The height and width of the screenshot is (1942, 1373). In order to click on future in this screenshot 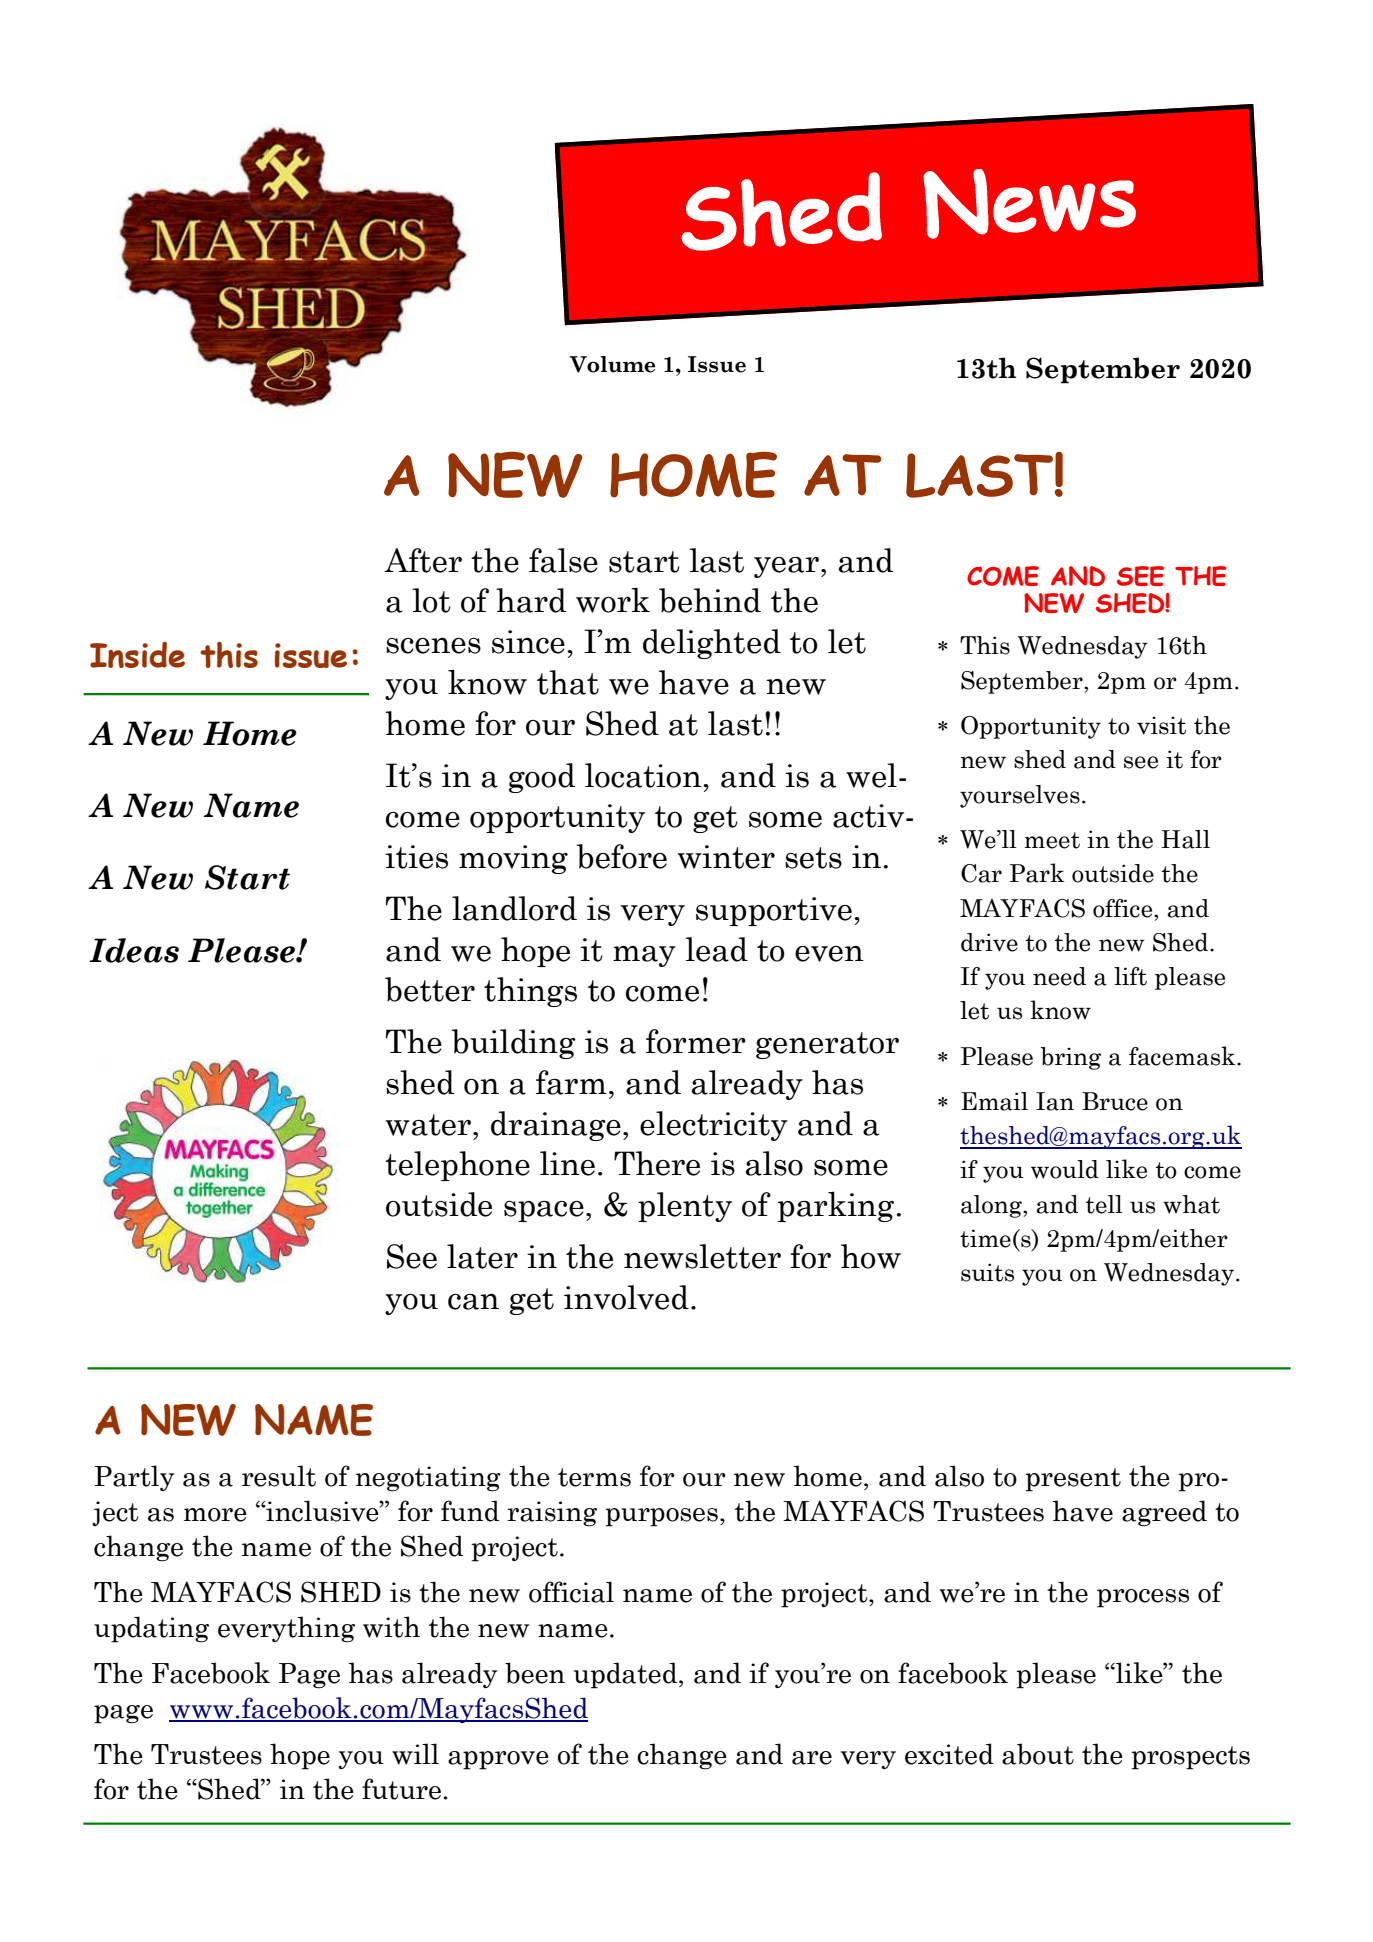, I will do `click(401, 1789)`.
